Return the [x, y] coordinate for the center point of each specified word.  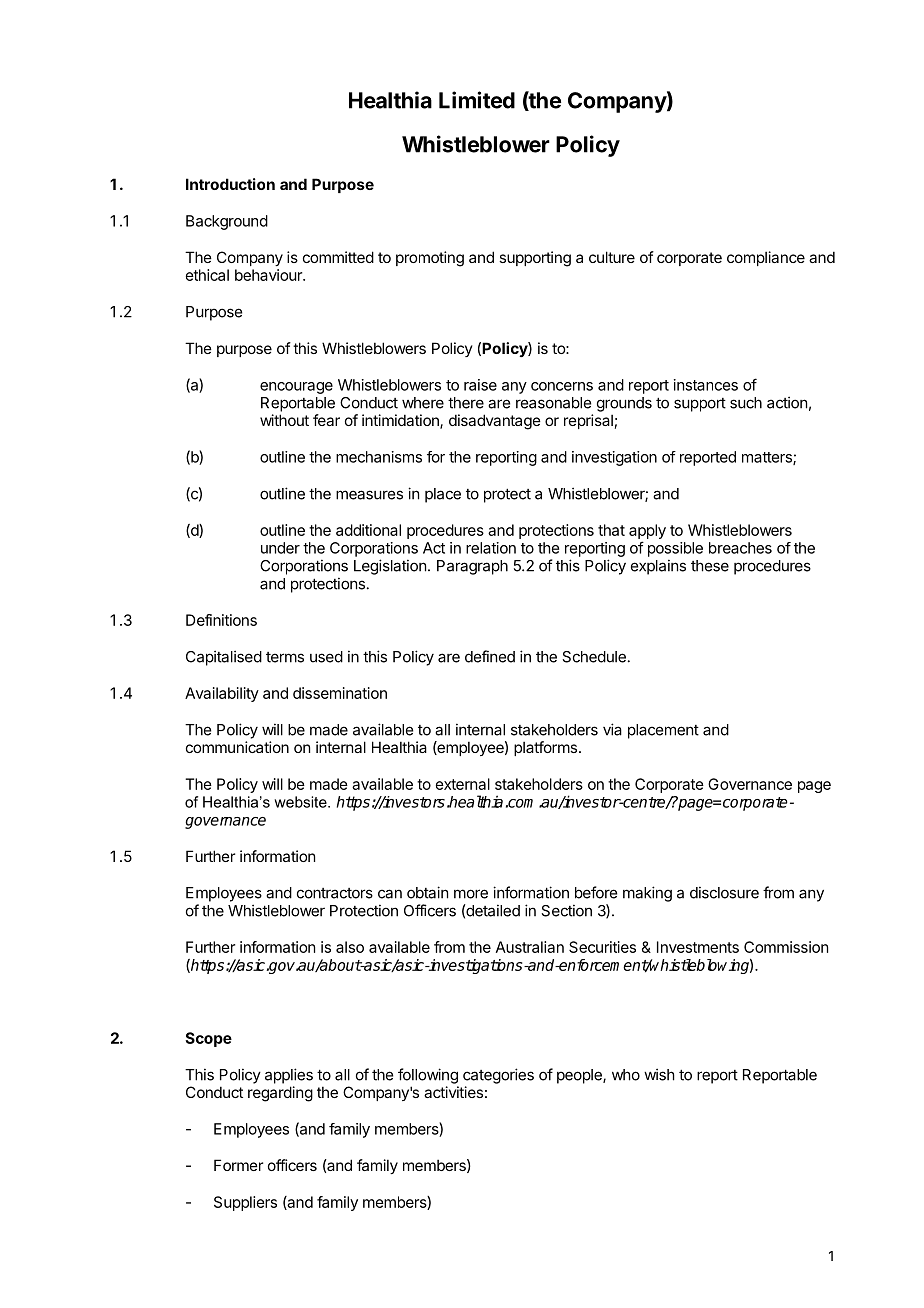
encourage [296, 388]
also [350, 947]
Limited [477, 100]
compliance [766, 258]
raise [480, 385]
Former [238, 1165]
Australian [530, 947]
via [612, 729]
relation [491, 548]
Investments [698, 947]
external [463, 784]
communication [237, 747]
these [710, 566]
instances [706, 385]
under [280, 548]
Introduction [230, 184]
